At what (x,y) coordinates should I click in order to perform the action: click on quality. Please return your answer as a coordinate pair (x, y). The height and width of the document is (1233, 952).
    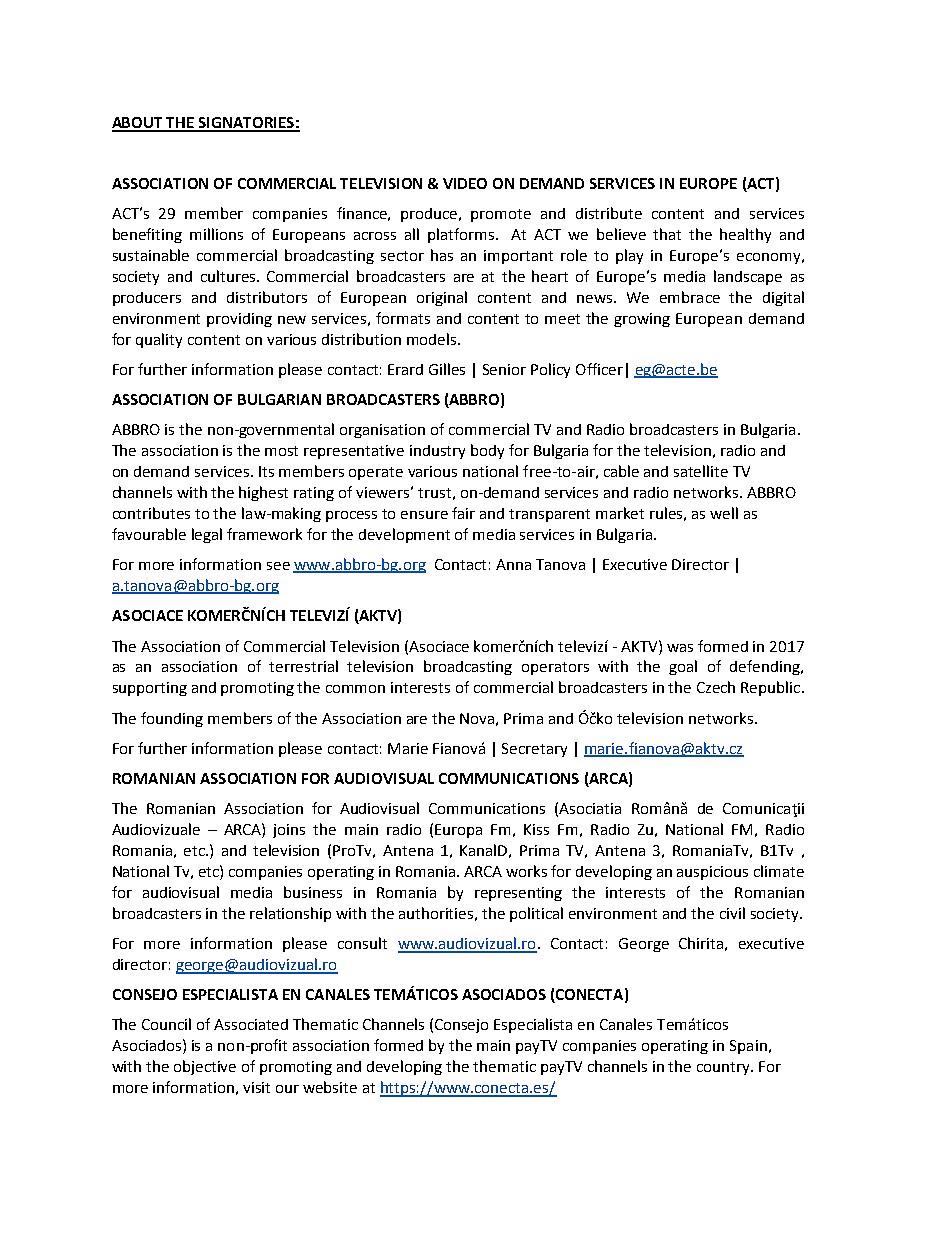
    Looking at the image, I should click on (159, 340).
